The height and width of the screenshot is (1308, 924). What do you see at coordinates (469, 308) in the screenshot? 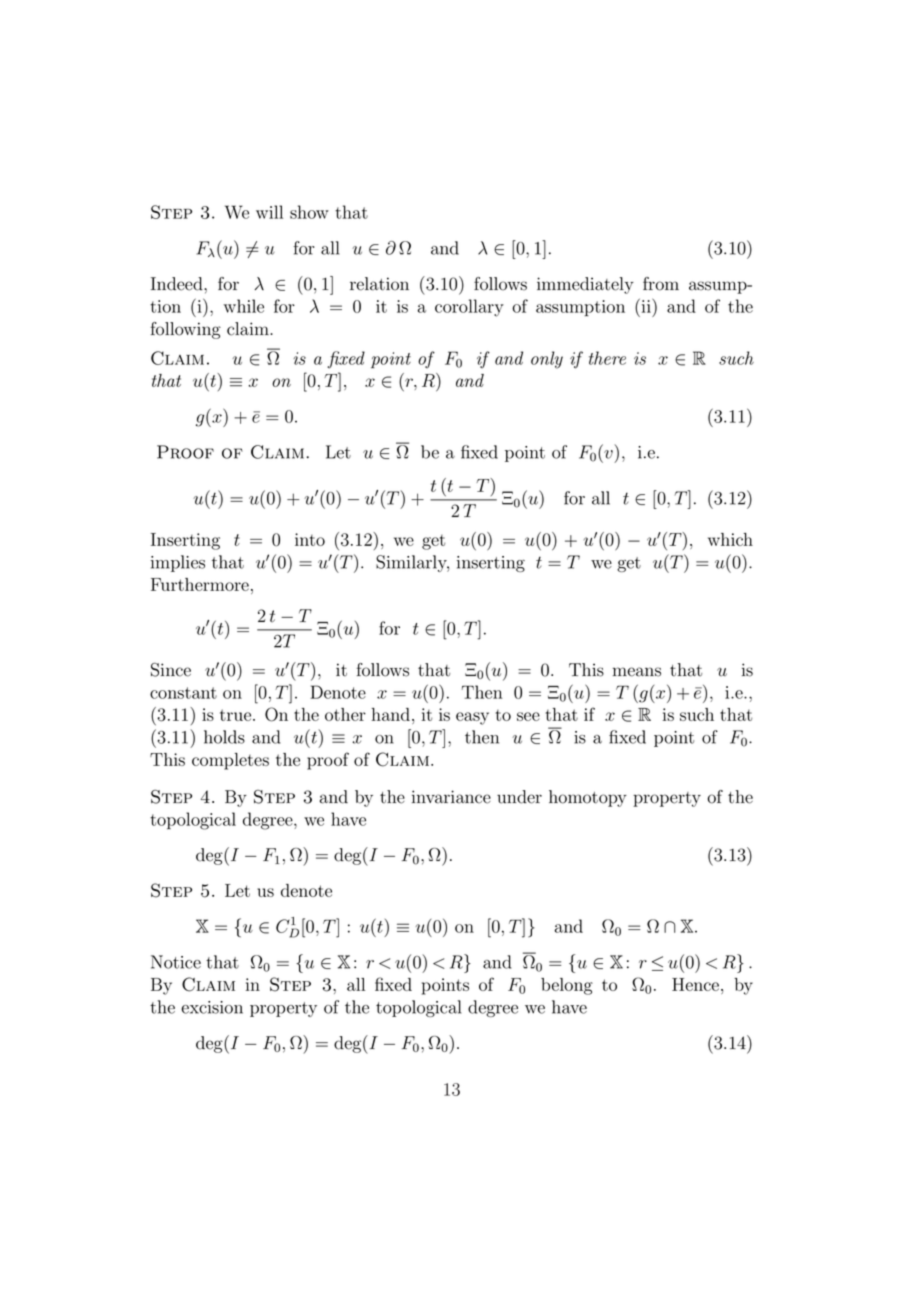
I see `corollary` at bounding box center [469, 308].
